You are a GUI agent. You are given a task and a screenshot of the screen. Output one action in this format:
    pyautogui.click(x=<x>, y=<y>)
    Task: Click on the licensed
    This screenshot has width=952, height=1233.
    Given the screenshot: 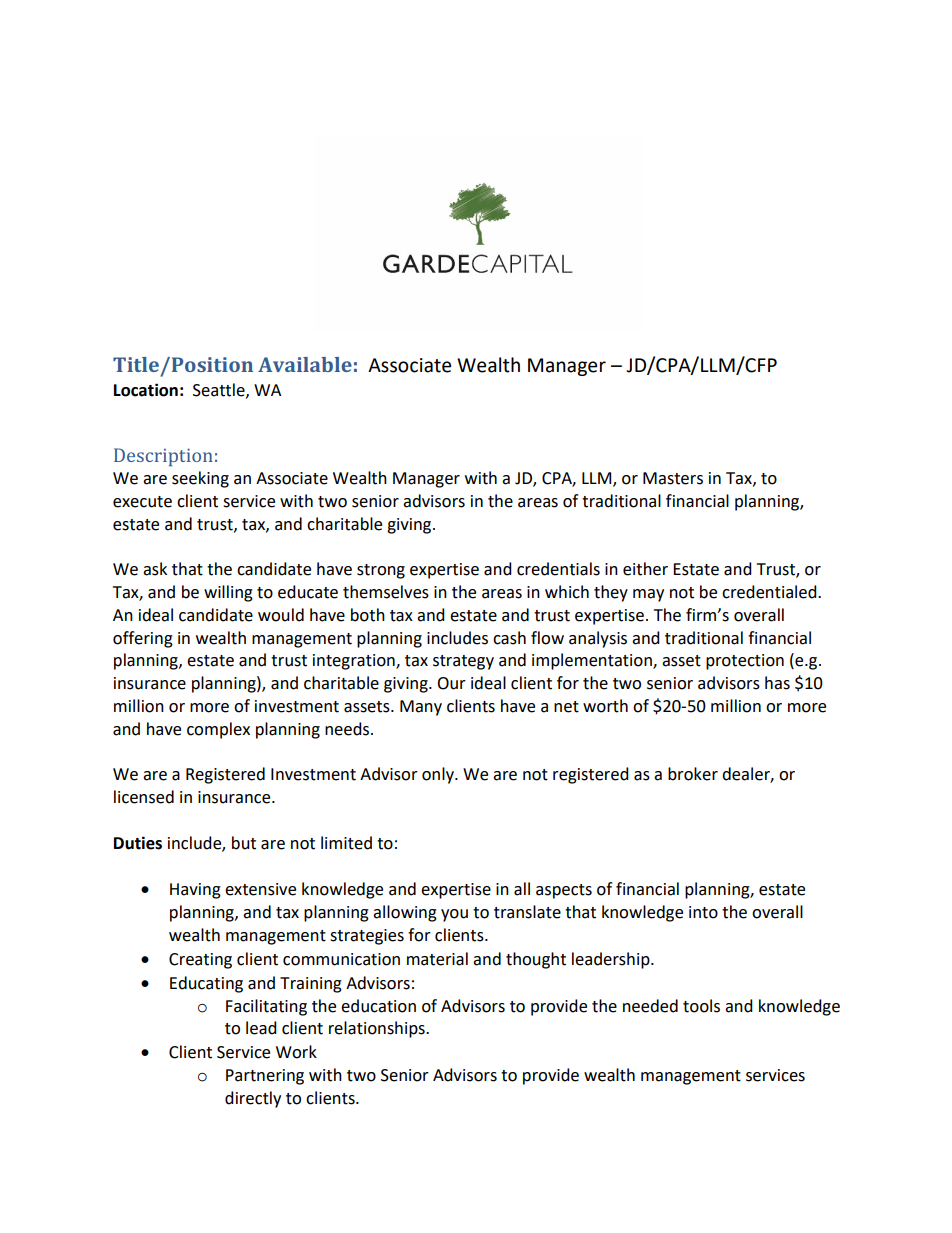 What is the action you would take?
    pyautogui.click(x=144, y=797)
